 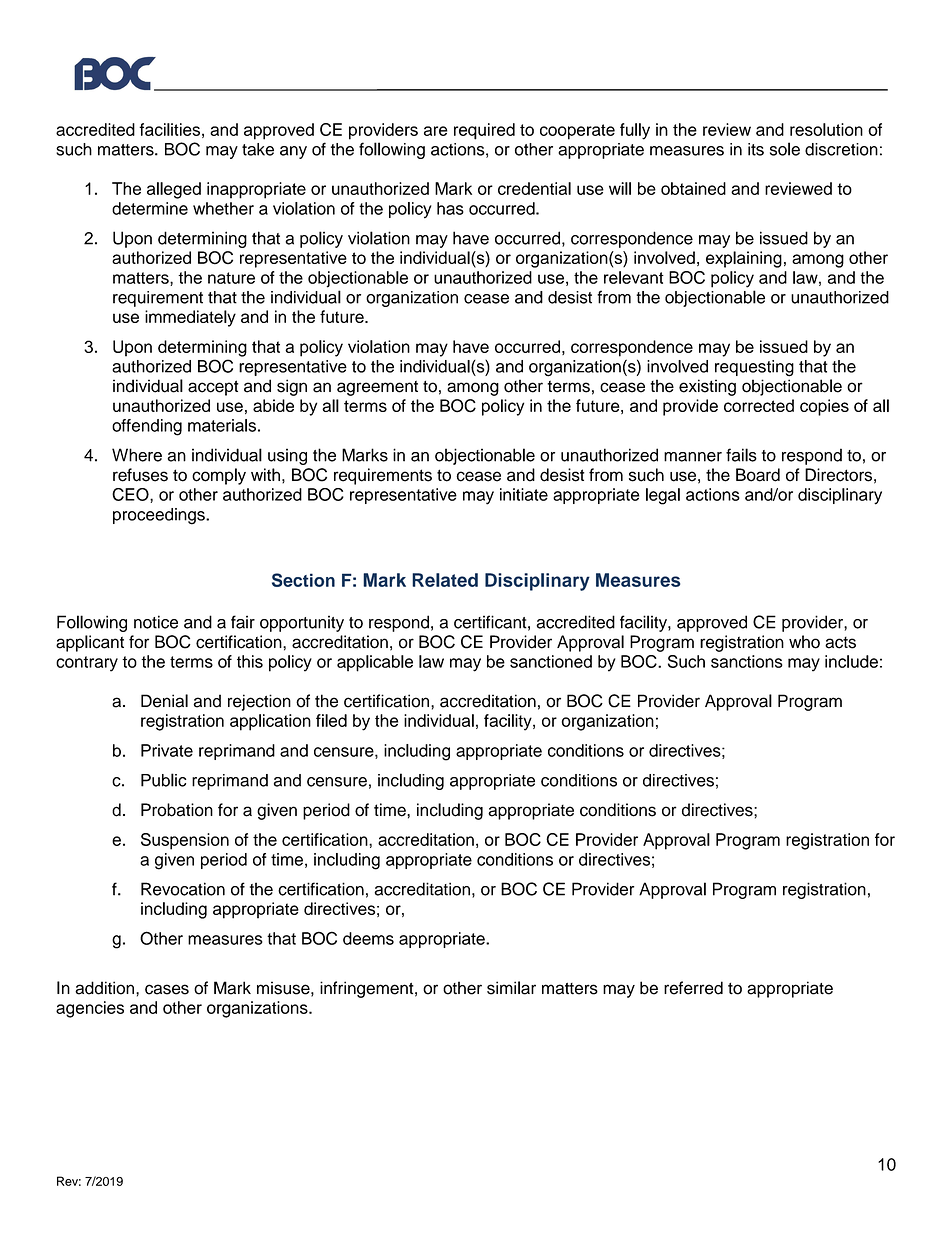 What do you see at coordinates (741, 455) in the image?
I see `fails` at bounding box center [741, 455].
